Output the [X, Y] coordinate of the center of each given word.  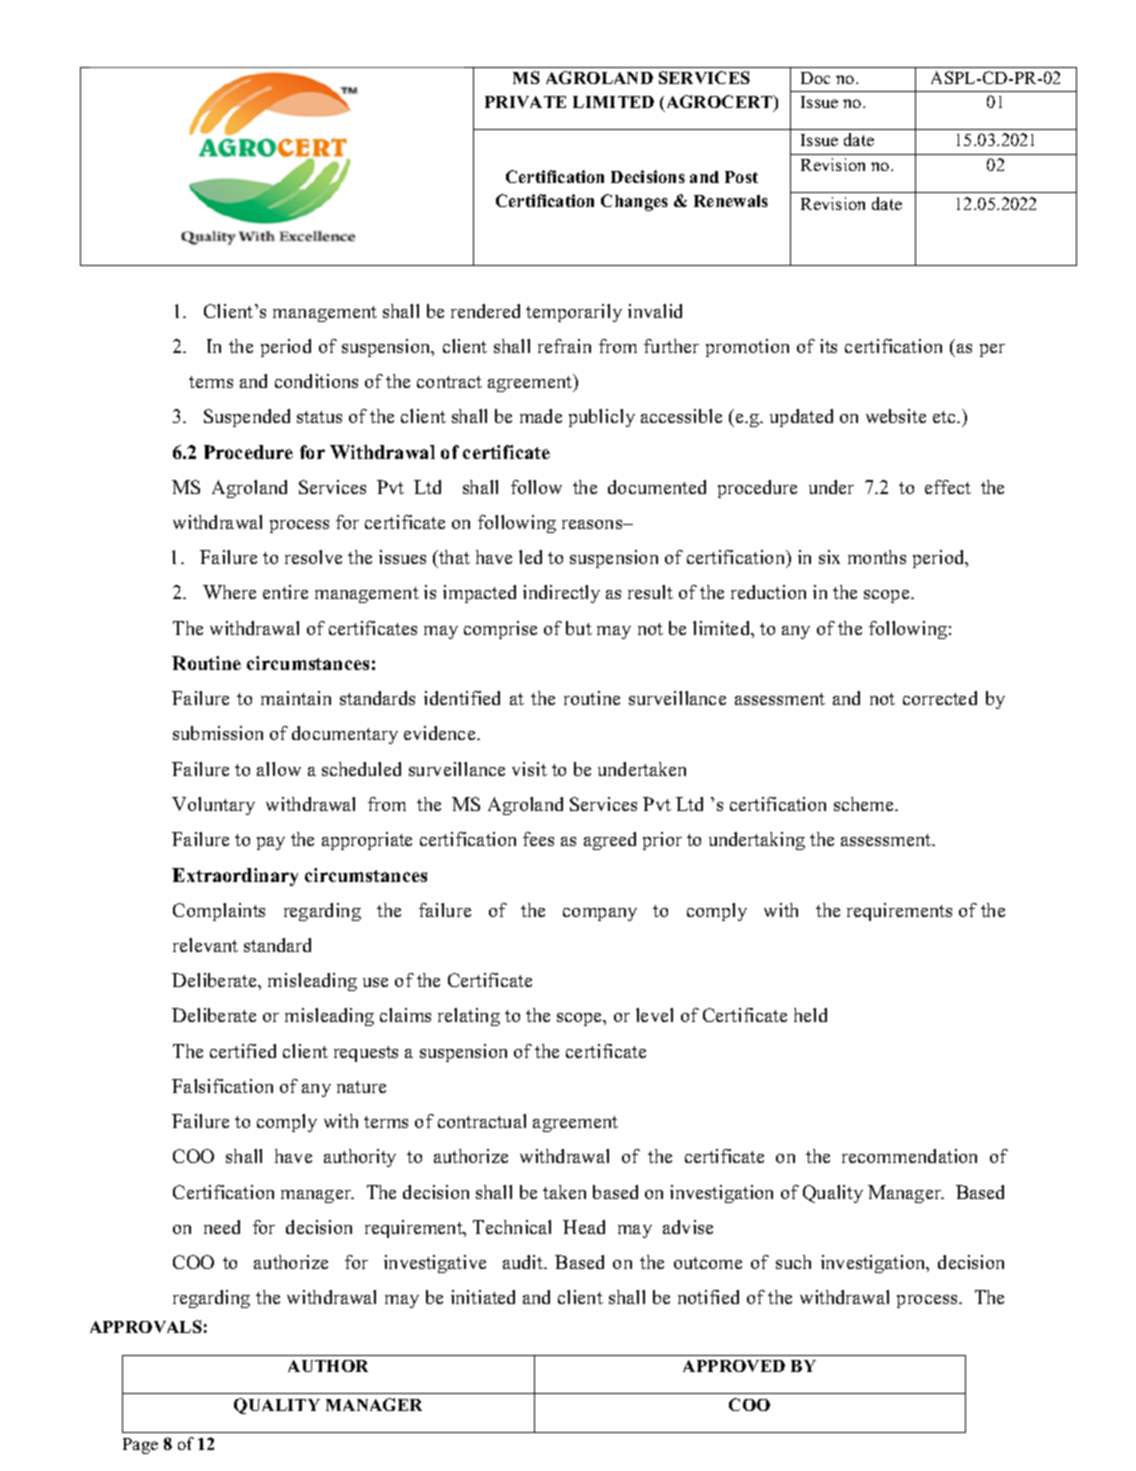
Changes [634, 202]
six [829, 557]
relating [469, 1017]
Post [741, 177]
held [810, 1015]
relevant [205, 945]
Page [140, 1446]
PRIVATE [525, 102]
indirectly [561, 594]
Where [229, 592]
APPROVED [734, 1366]
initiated [483, 1297]
